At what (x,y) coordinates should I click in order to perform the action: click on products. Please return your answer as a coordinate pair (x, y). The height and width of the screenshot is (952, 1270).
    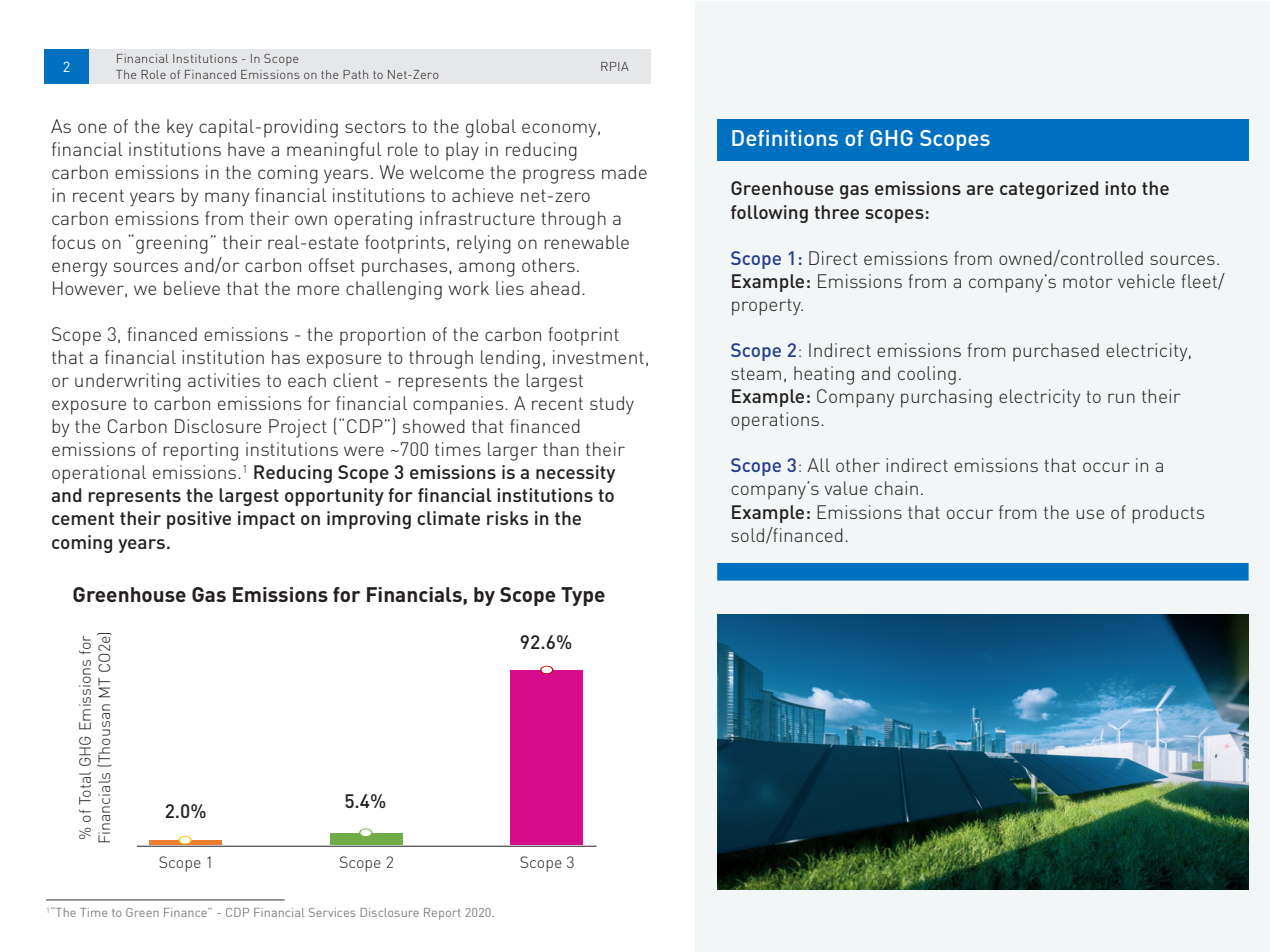
    Looking at the image, I should click on (1168, 514).
